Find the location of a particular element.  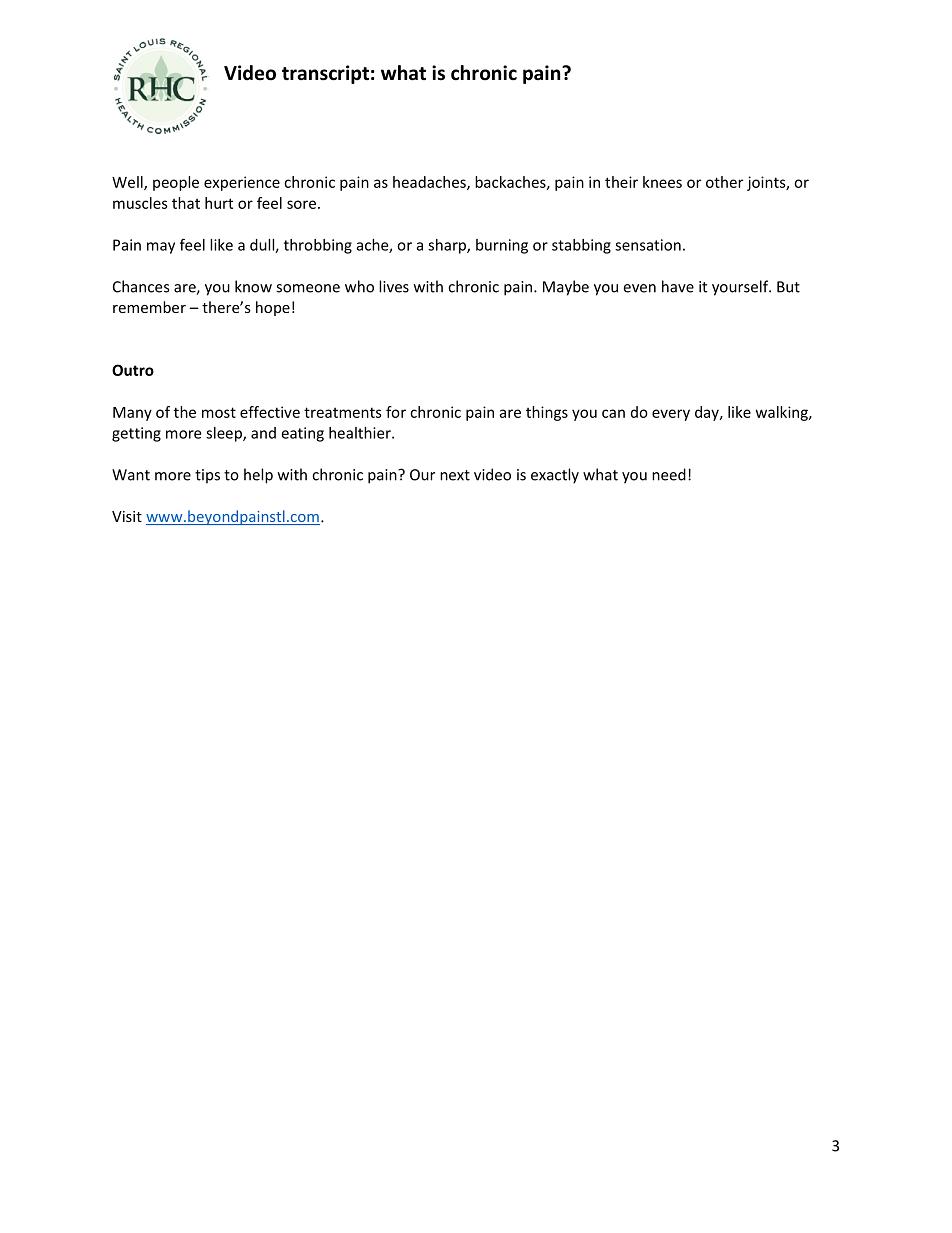

knees is located at coordinates (662, 182).
